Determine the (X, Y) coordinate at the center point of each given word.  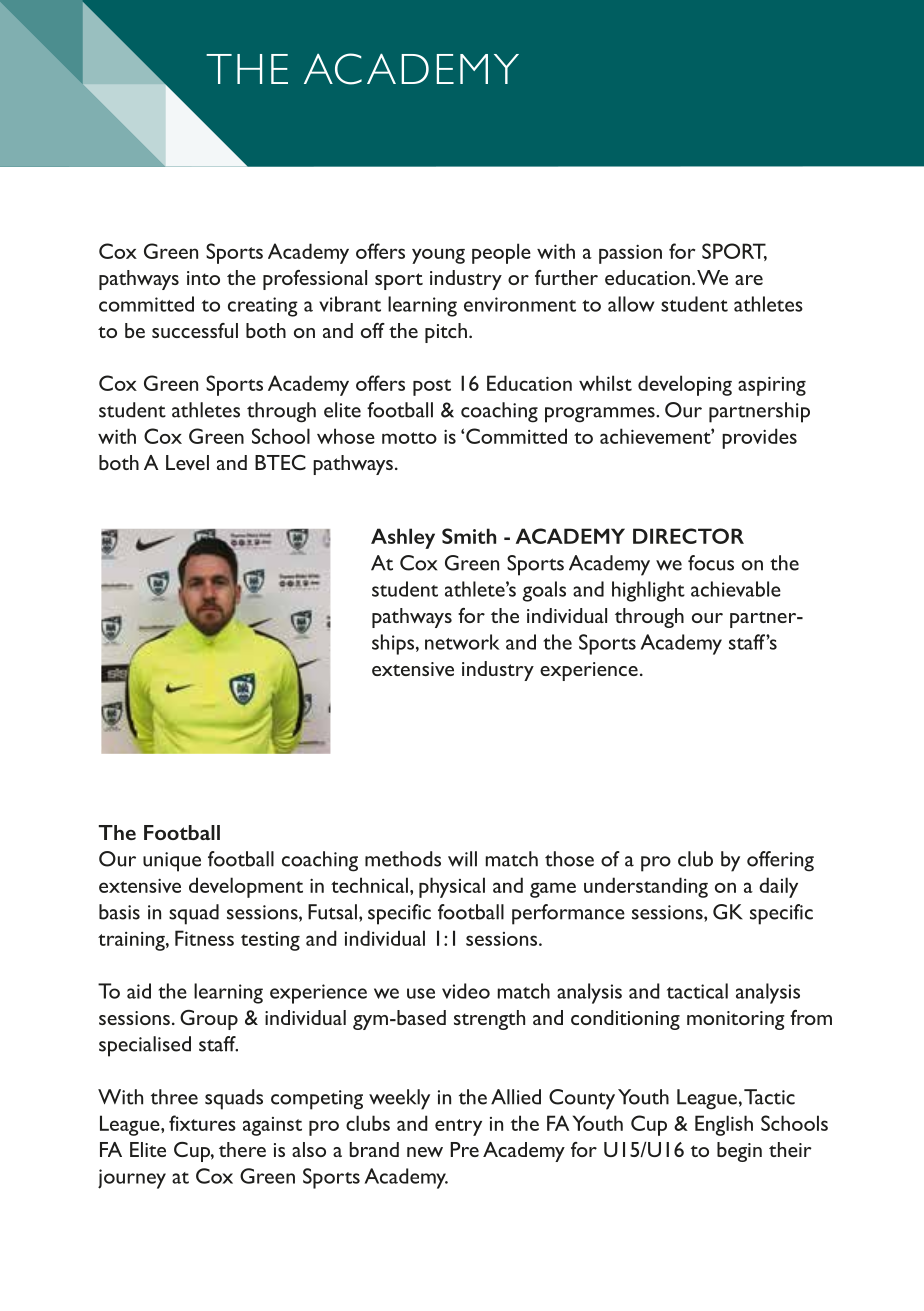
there (242, 1149)
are (749, 280)
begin (739, 1152)
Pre (464, 1149)
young (438, 256)
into (203, 278)
